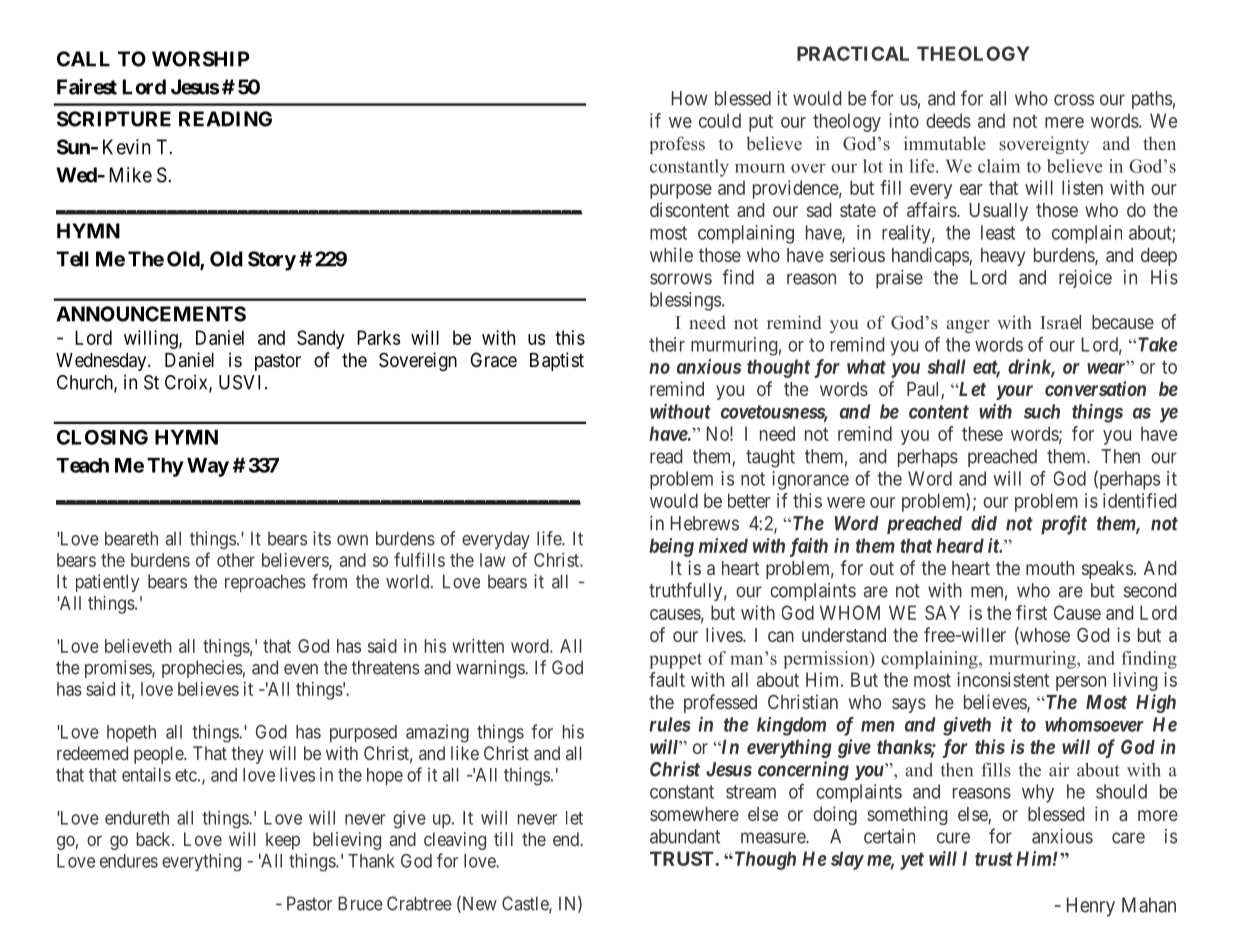 The width and height of the image is (1233, 952). I want to click on WORSHIP, so click(201, 59).
